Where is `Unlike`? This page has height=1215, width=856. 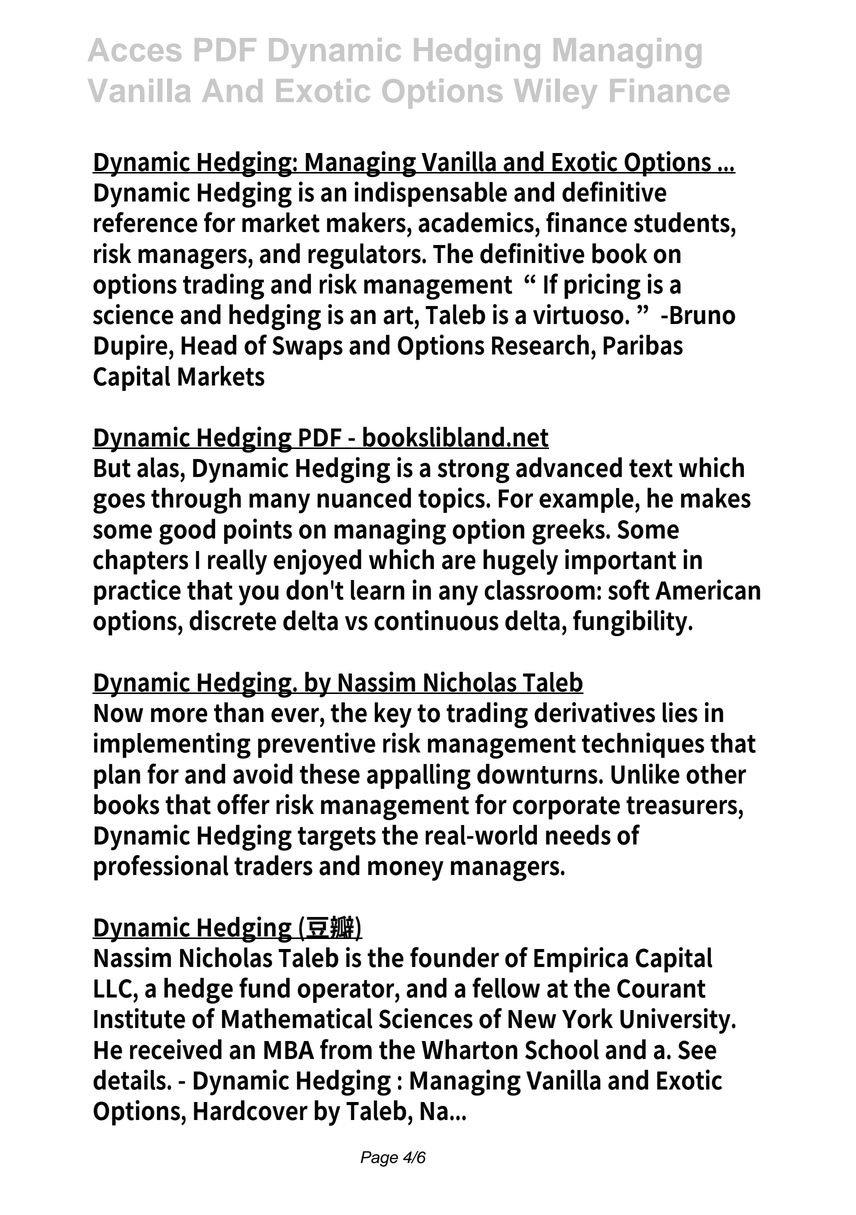
Unlike is located at coordinates (645, 773).
